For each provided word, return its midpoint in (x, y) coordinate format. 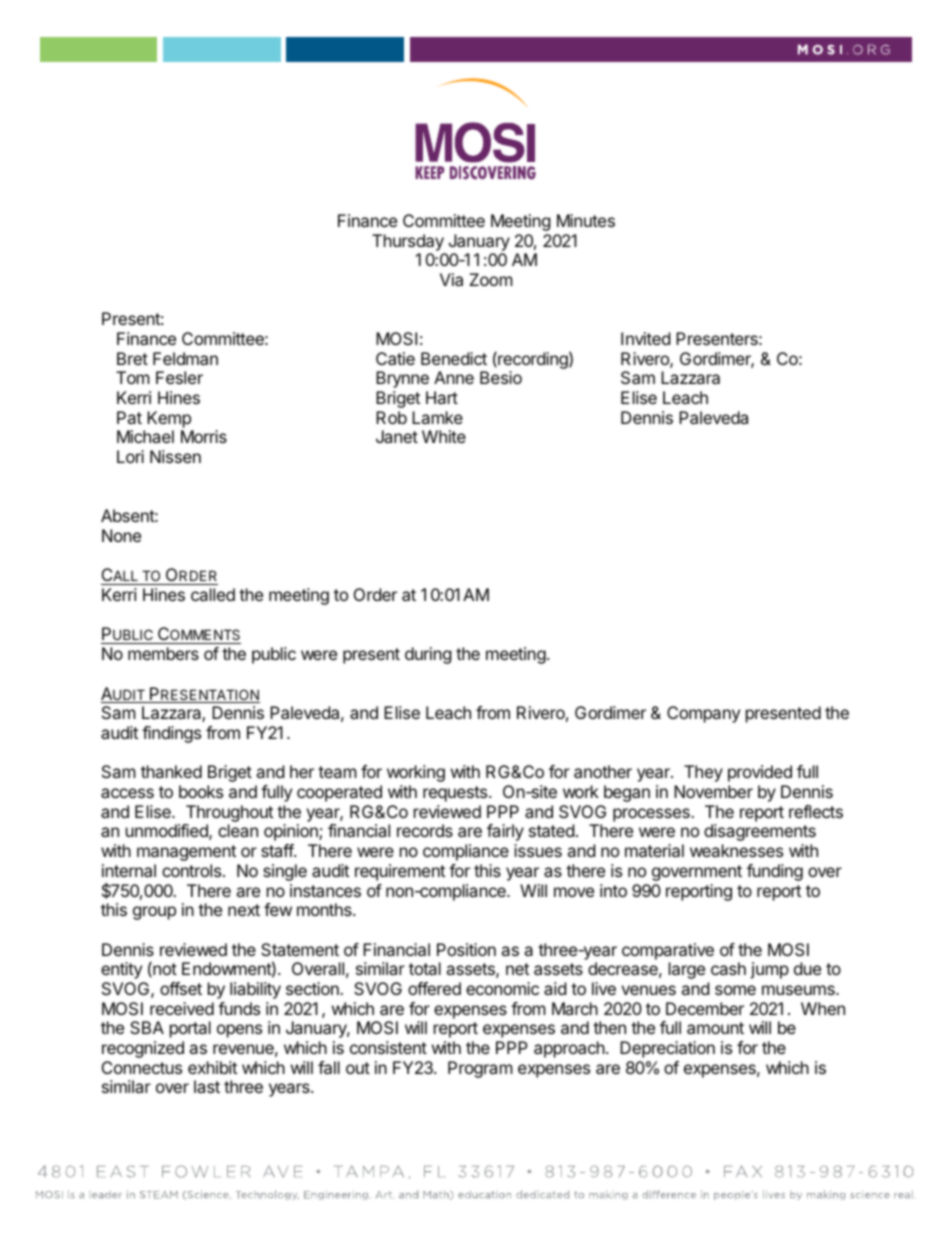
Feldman (185, 358)
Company (703, 714)
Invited (645, 338)
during (428, 655)
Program (480, 1069)
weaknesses (736, 850)
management (186, 853)
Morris (204, 436)
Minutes (586, 220)
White (444, 436)
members (163, 653)
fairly (505, 832)
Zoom (491, 279)
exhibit (212, 1067)
